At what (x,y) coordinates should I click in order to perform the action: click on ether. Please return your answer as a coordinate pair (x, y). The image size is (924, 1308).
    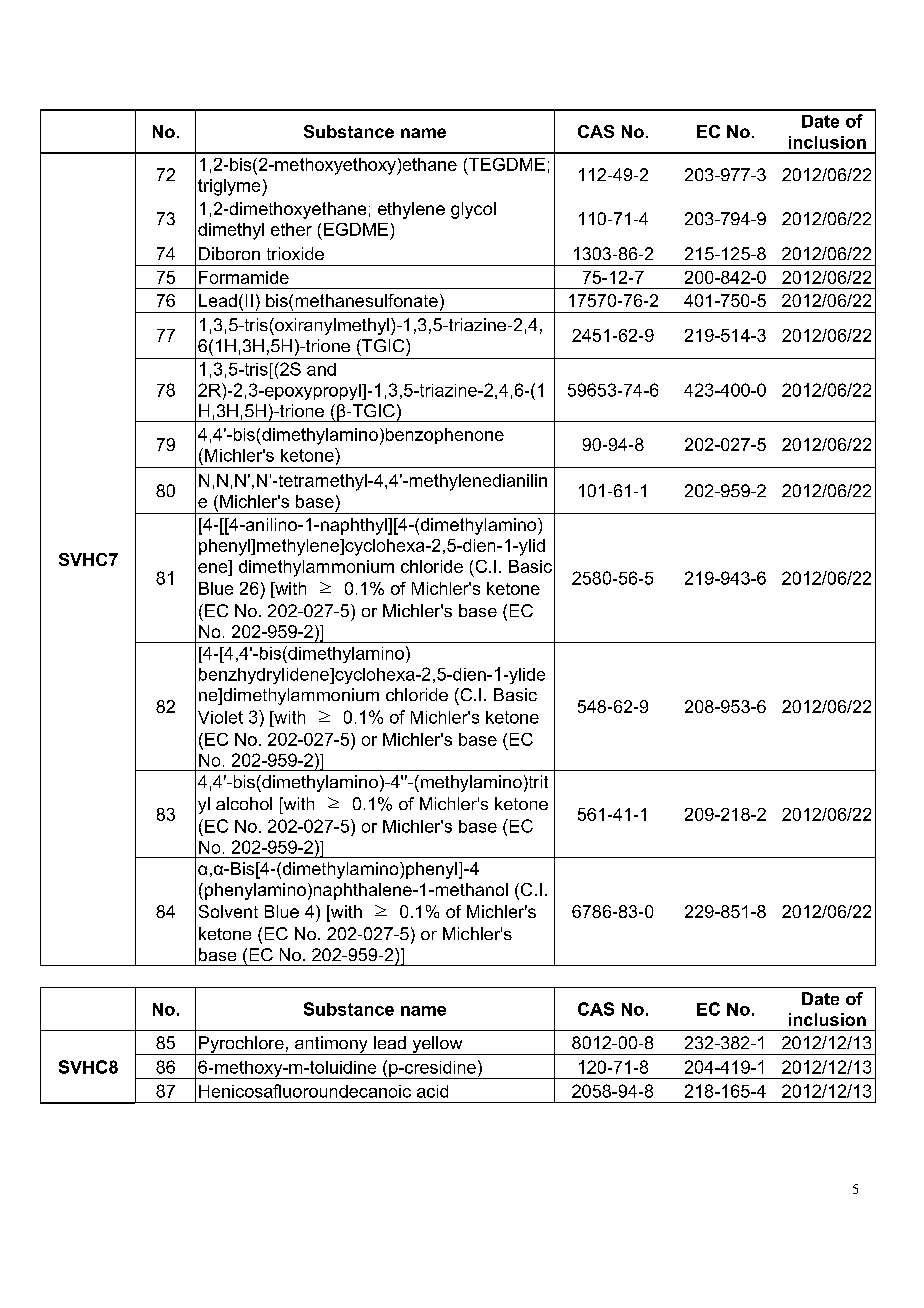
    Looking at the image, I should click on (291, 229).
